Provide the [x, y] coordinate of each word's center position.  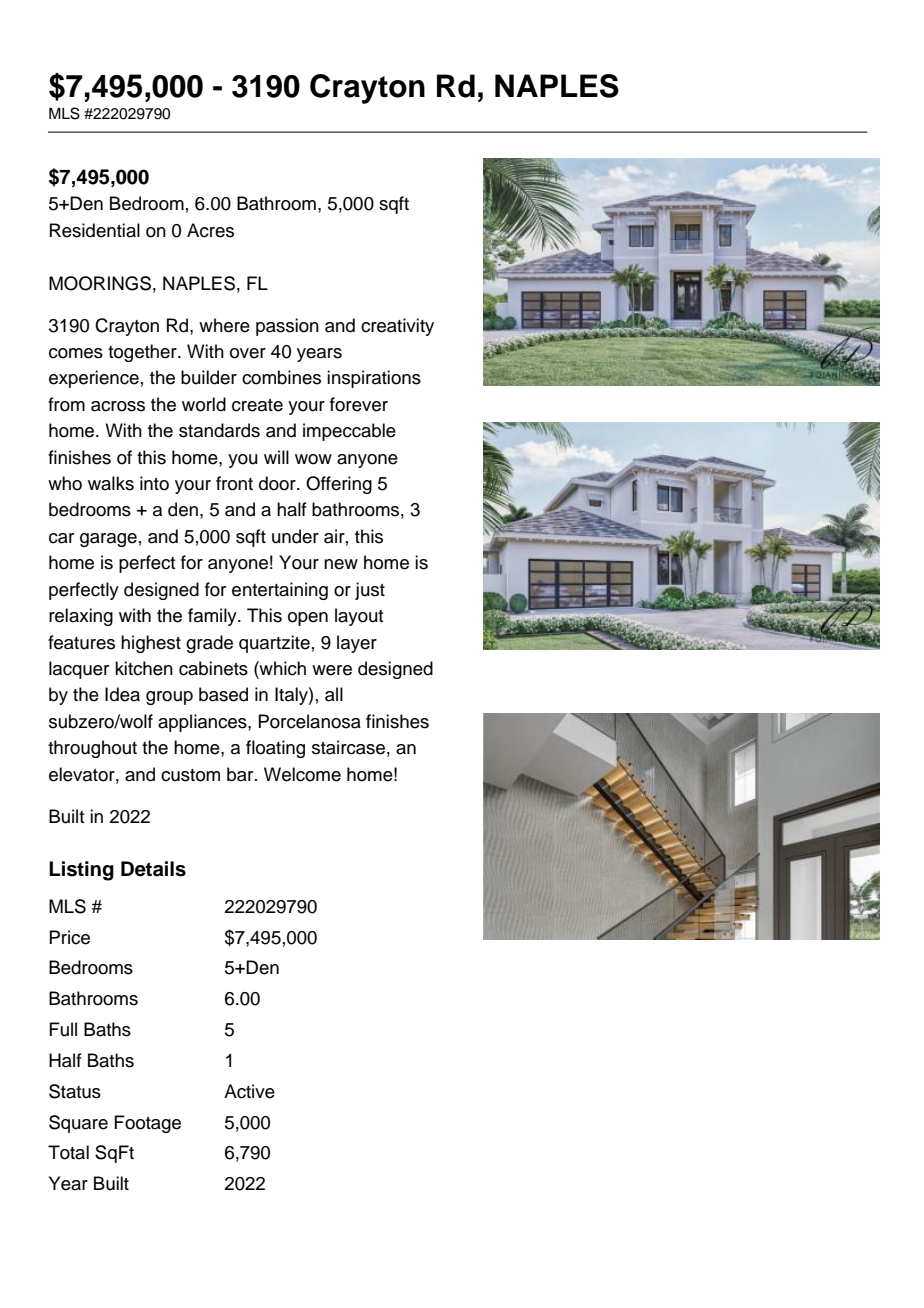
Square [78, 1124]
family [213, 617]
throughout [92, 749]
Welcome [302, 774]
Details [153, 869]
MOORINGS [100, 283]
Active [249, 1091]
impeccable [349, 432]
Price [69, 937]
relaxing [81, 617]
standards [219, 430]
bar [241, 774]
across [118, 406]
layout [359, 617]
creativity [397, 327]
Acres [210, 230]
